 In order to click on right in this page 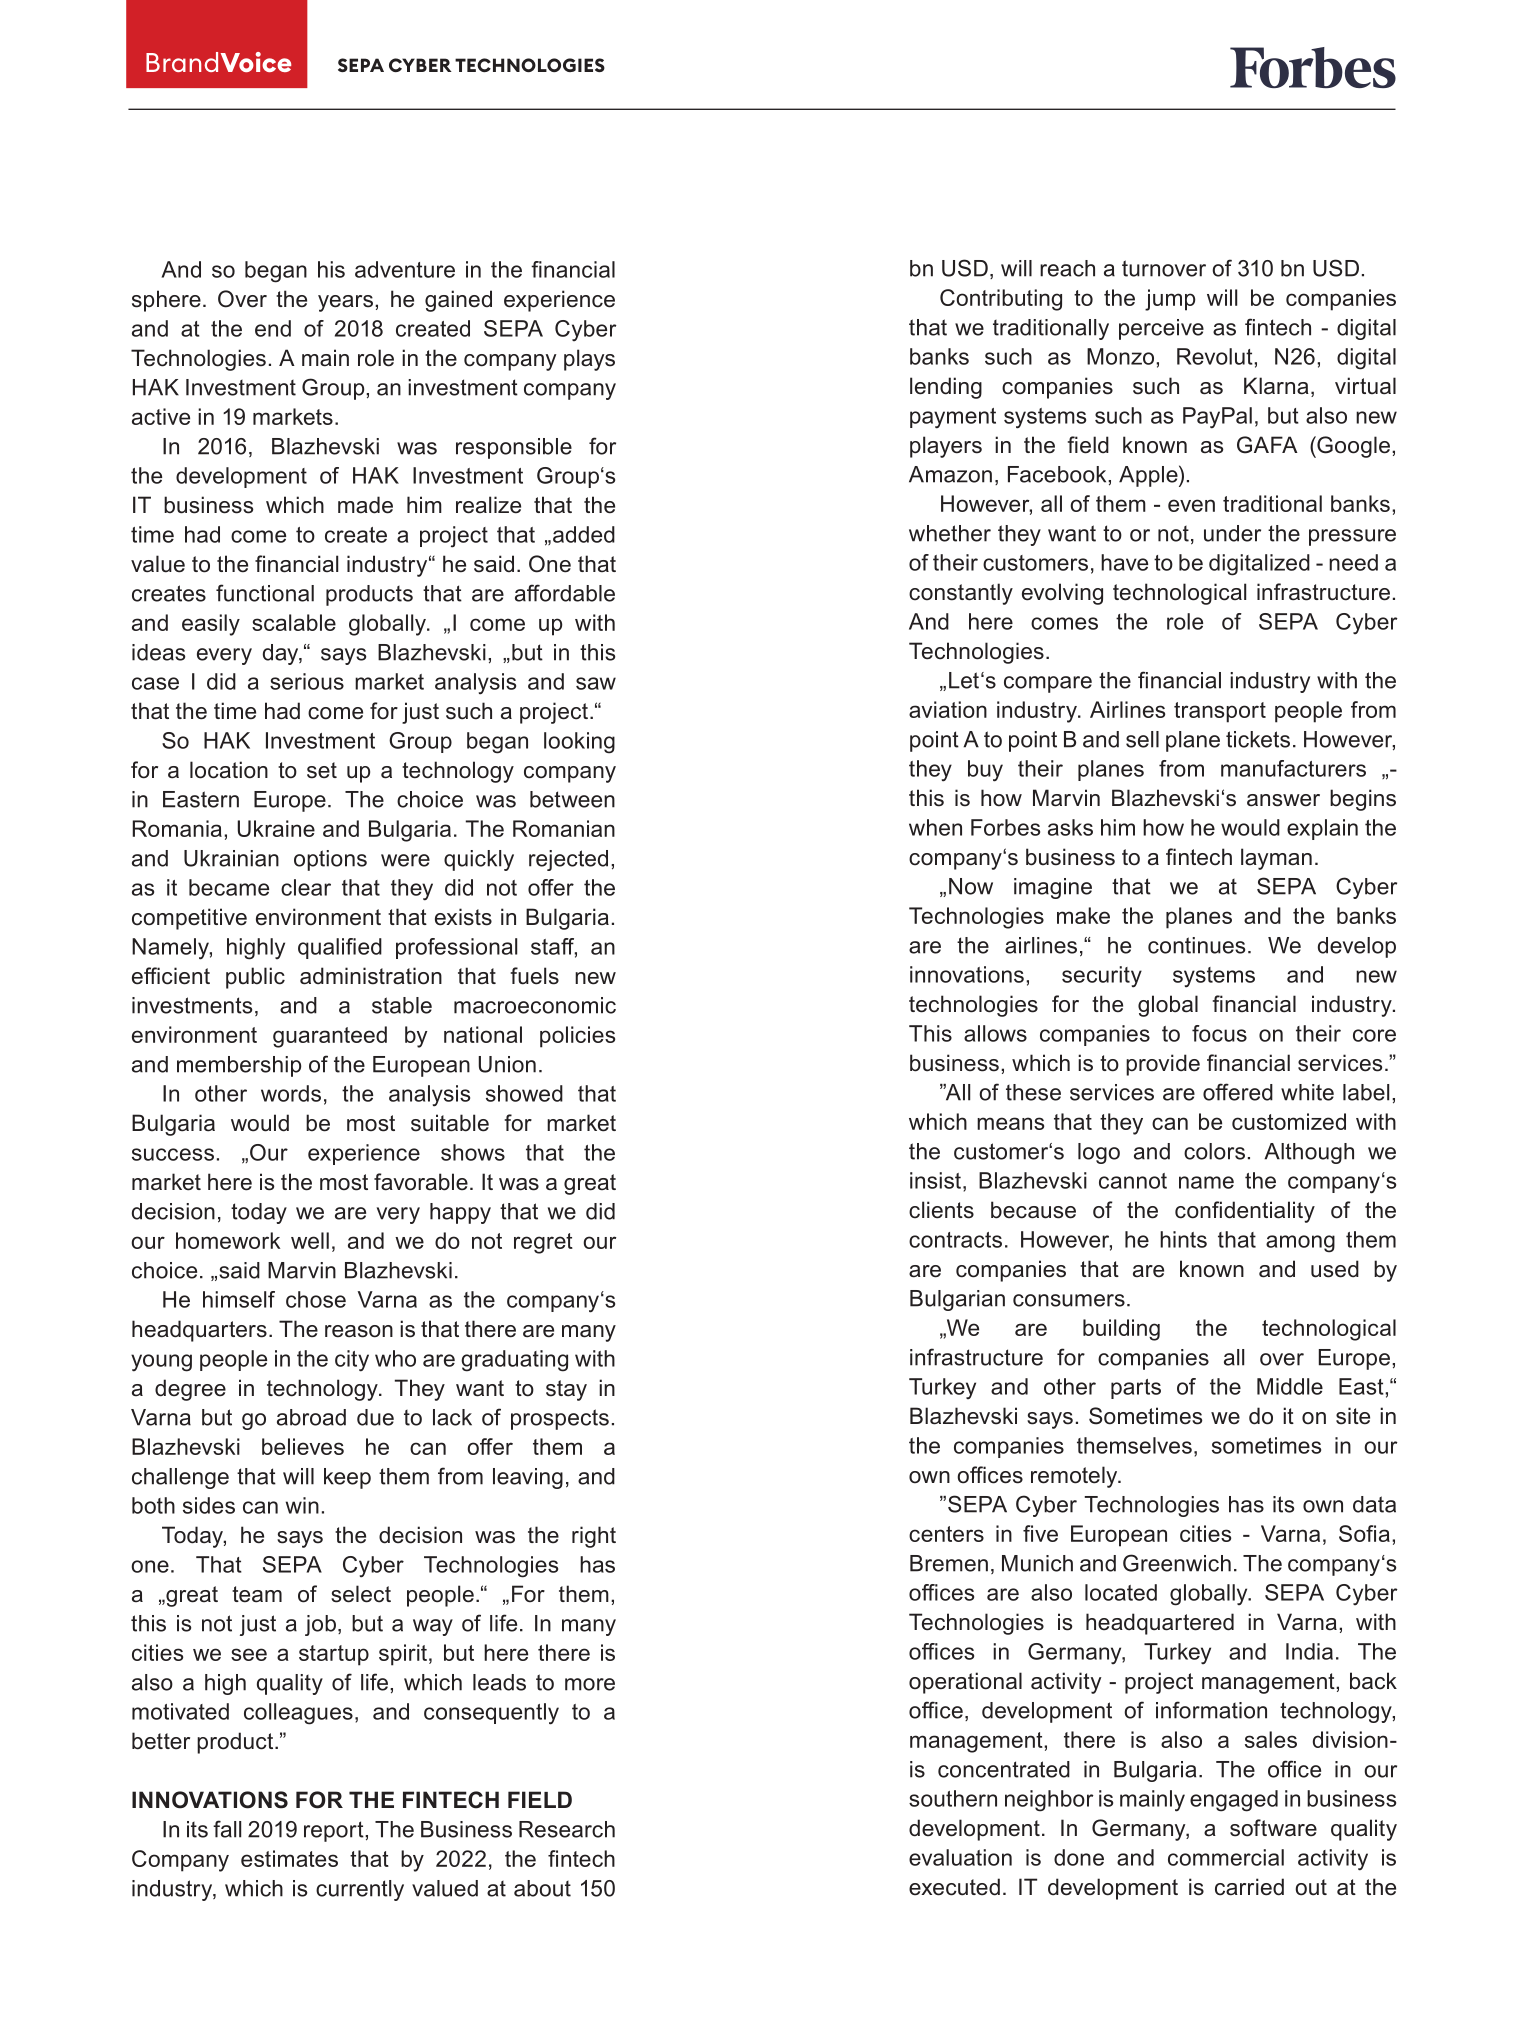, I will do `click(594, 1537)`.
